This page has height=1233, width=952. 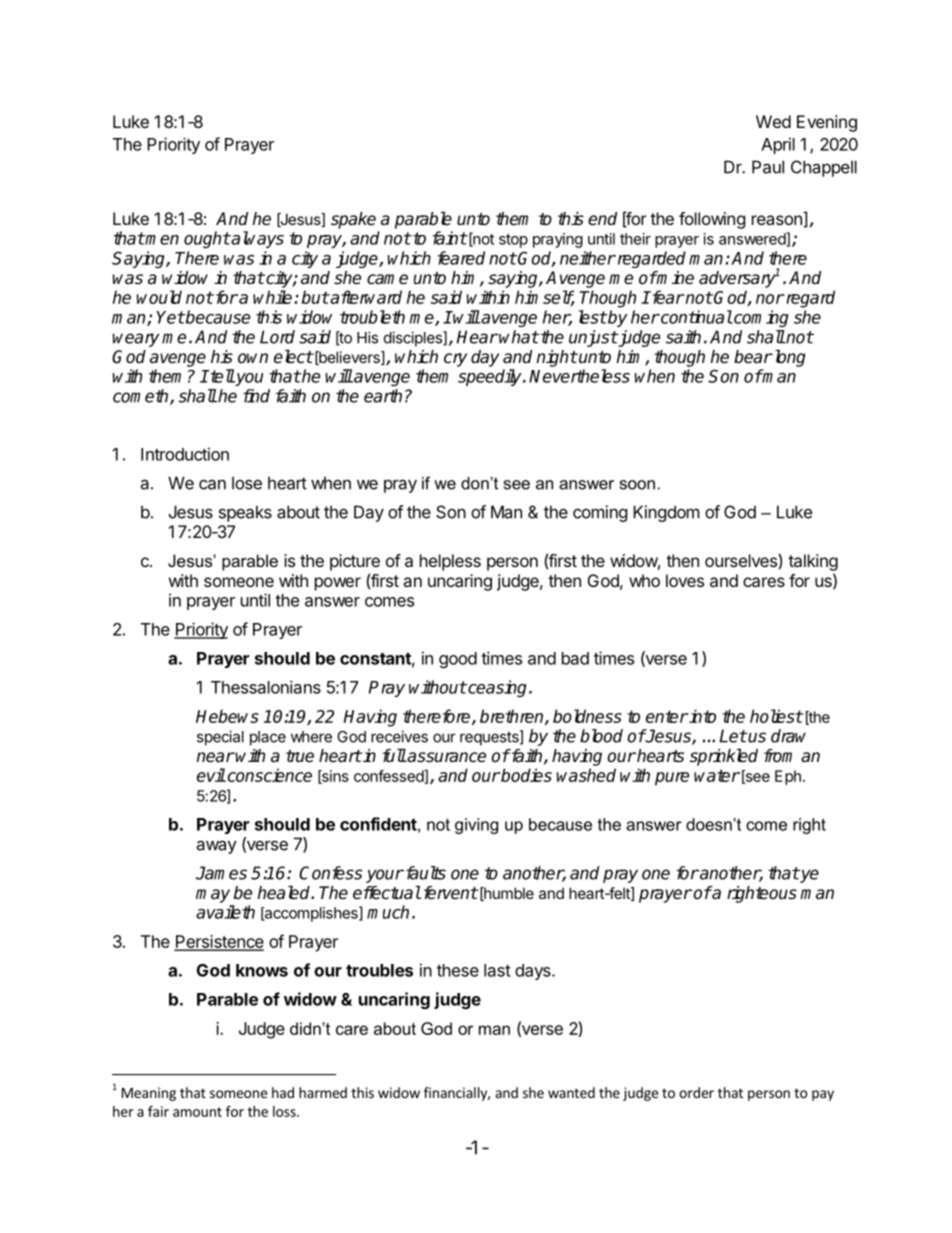 What do you see at coordinates (197, 1112) in the page?
I see `amount` at bounding box center [197, 1112].
